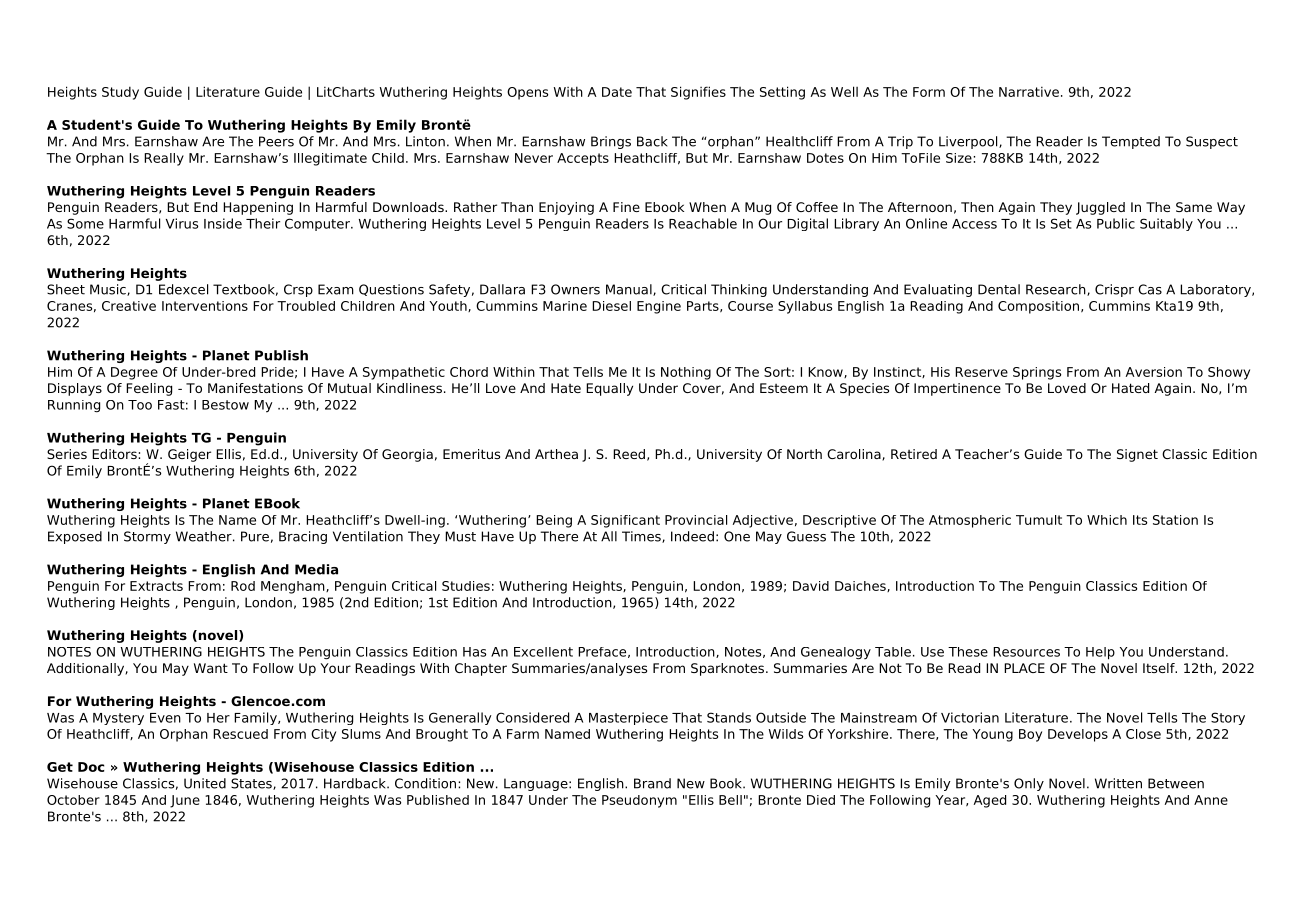 The image size is (1308, 924). What do you see at coordinates (1107, 520) in the screenshot?
I see `Which` at bounding box center [1107, 520].
